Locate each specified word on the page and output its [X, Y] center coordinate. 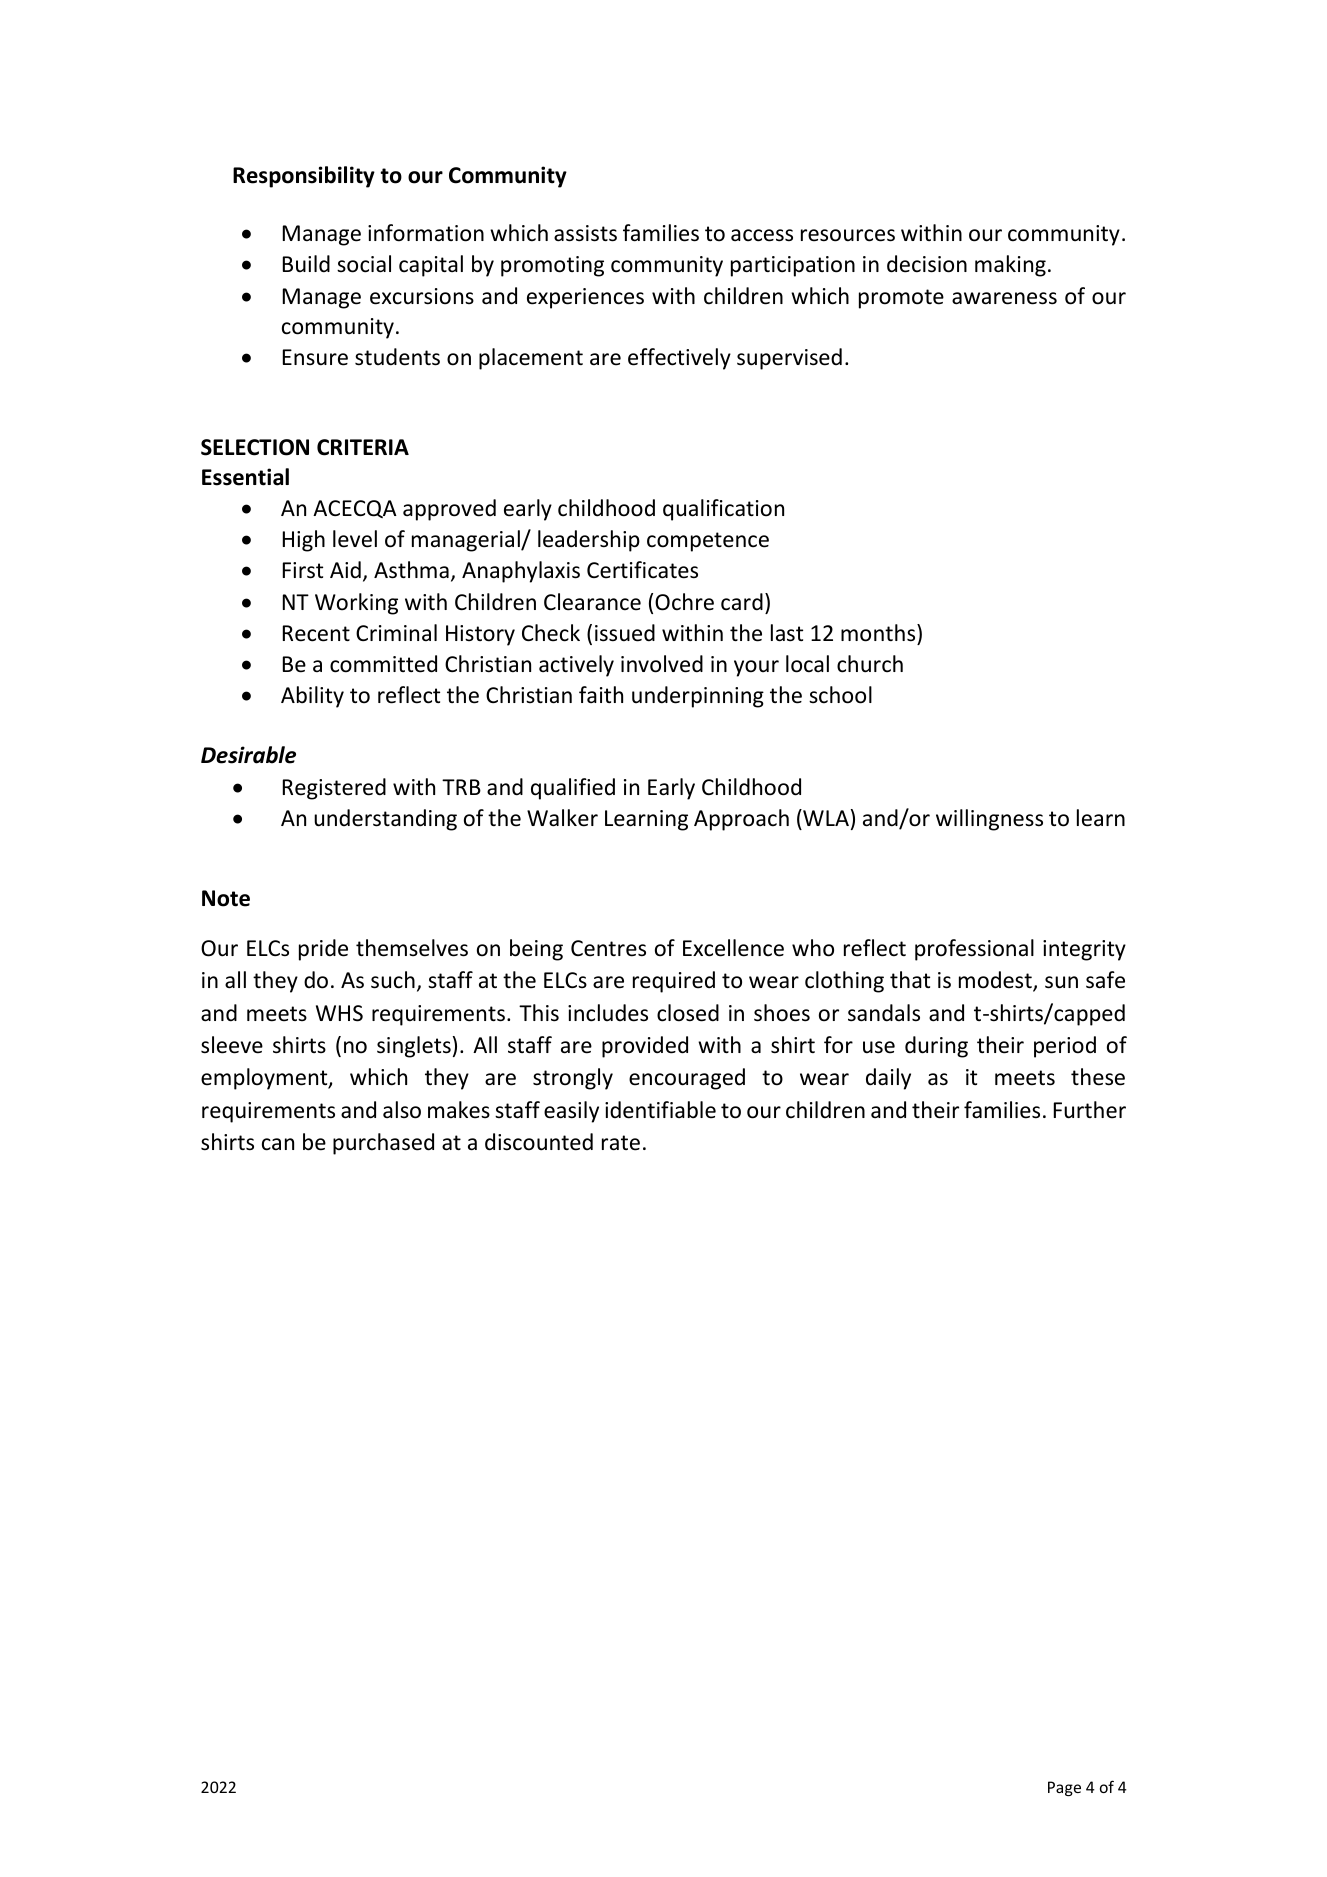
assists [585, 233]
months [879, 633]
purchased [383, 1144]
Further [1090, 1110]
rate [621, 1143]
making [1010, 266]
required [674, 982]
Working [356, 604]
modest [996, 981]
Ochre [684, 602]
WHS [339, 1013]
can [278, 1144]
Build [306, 264]
